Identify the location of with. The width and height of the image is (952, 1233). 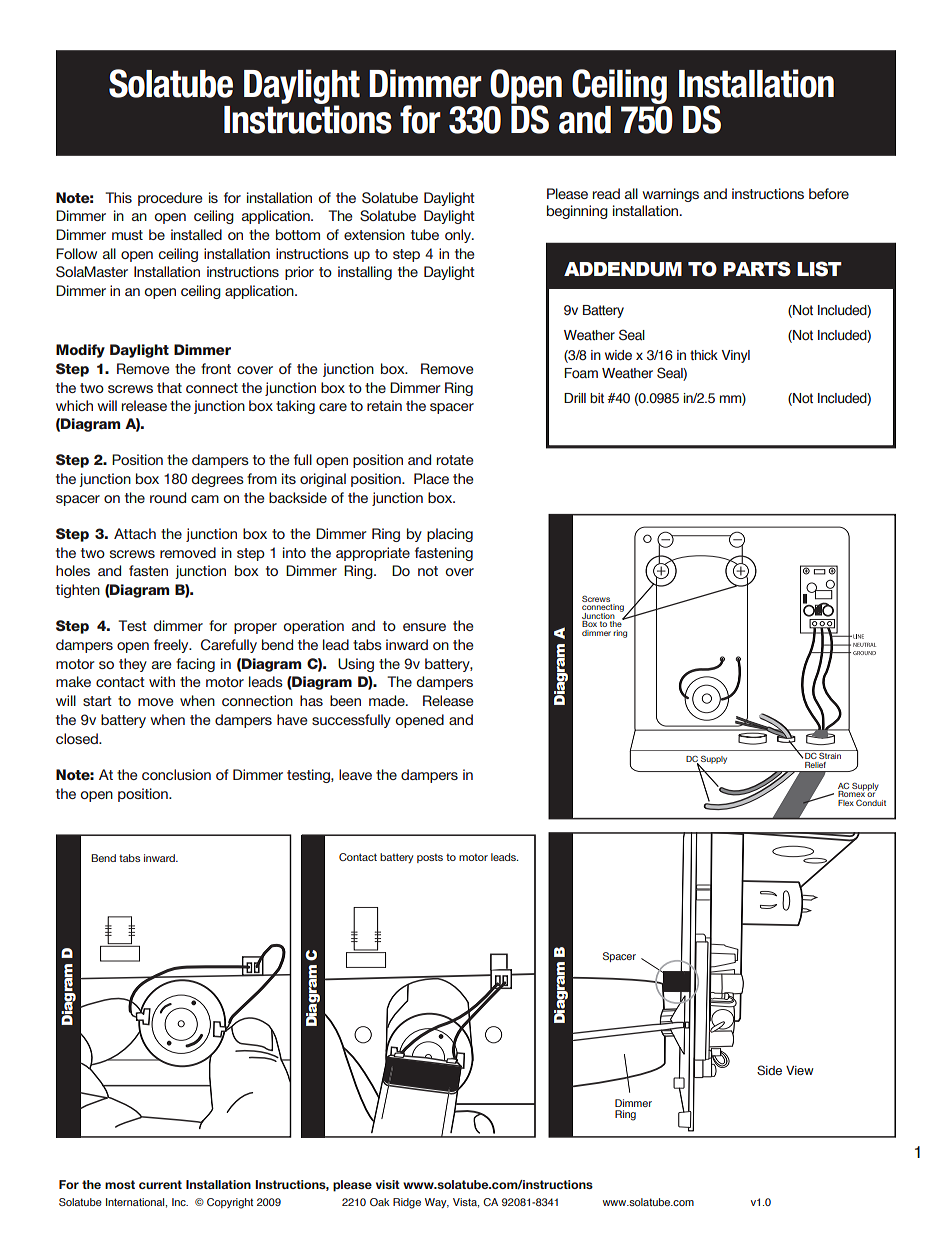
(162, 681).
